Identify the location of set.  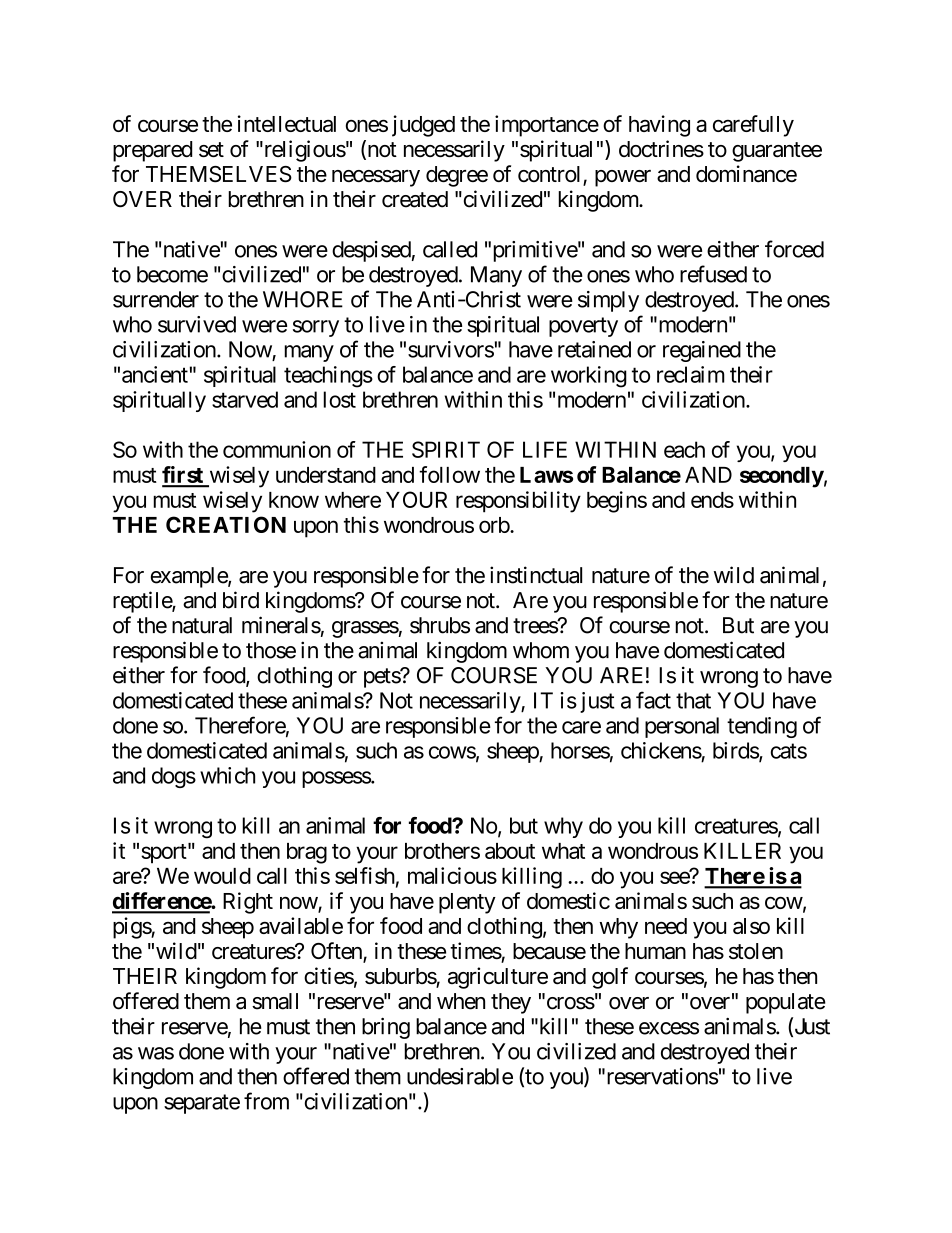
(211, 149).
